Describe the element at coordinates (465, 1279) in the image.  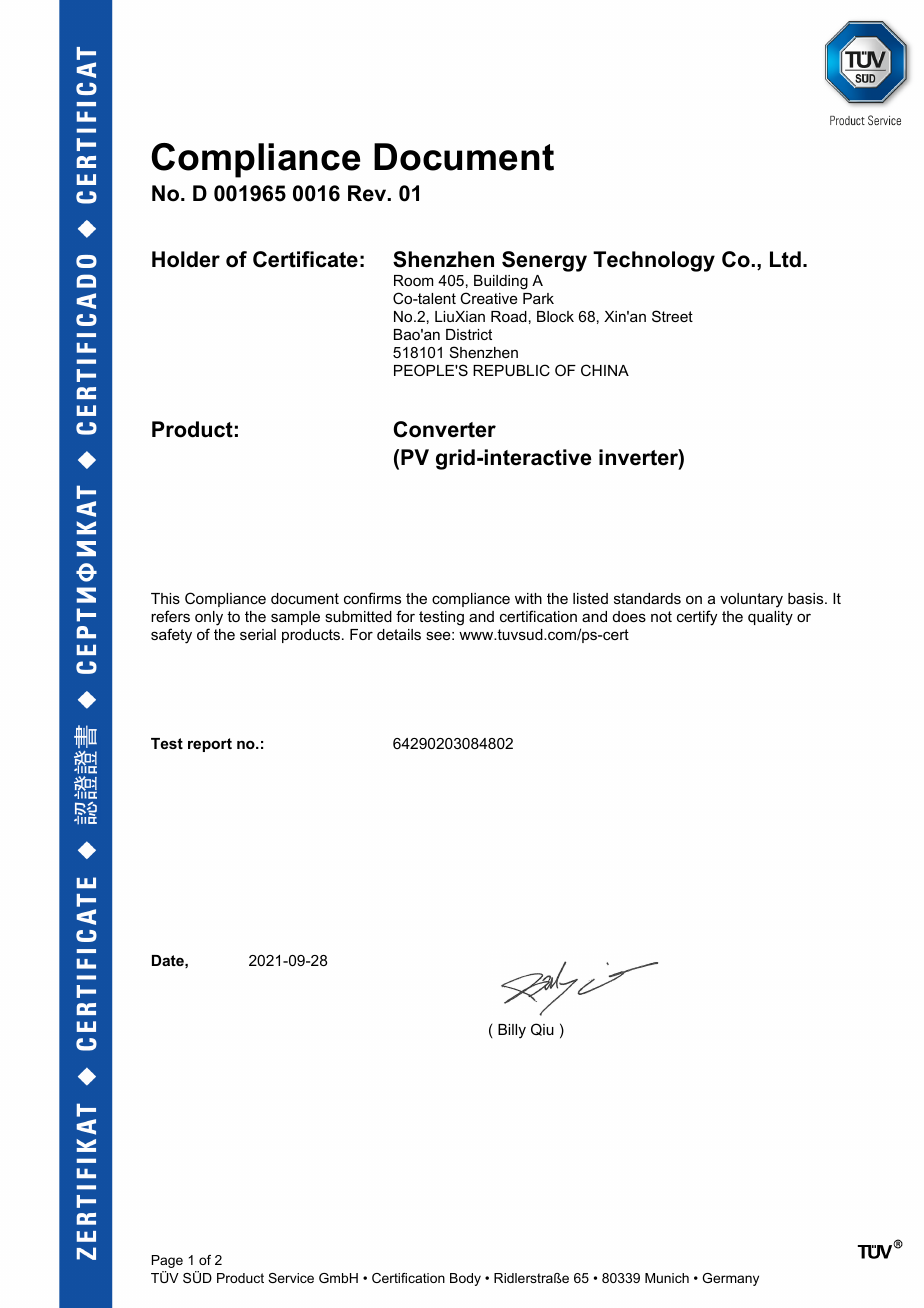
I see `Body` at that location.
